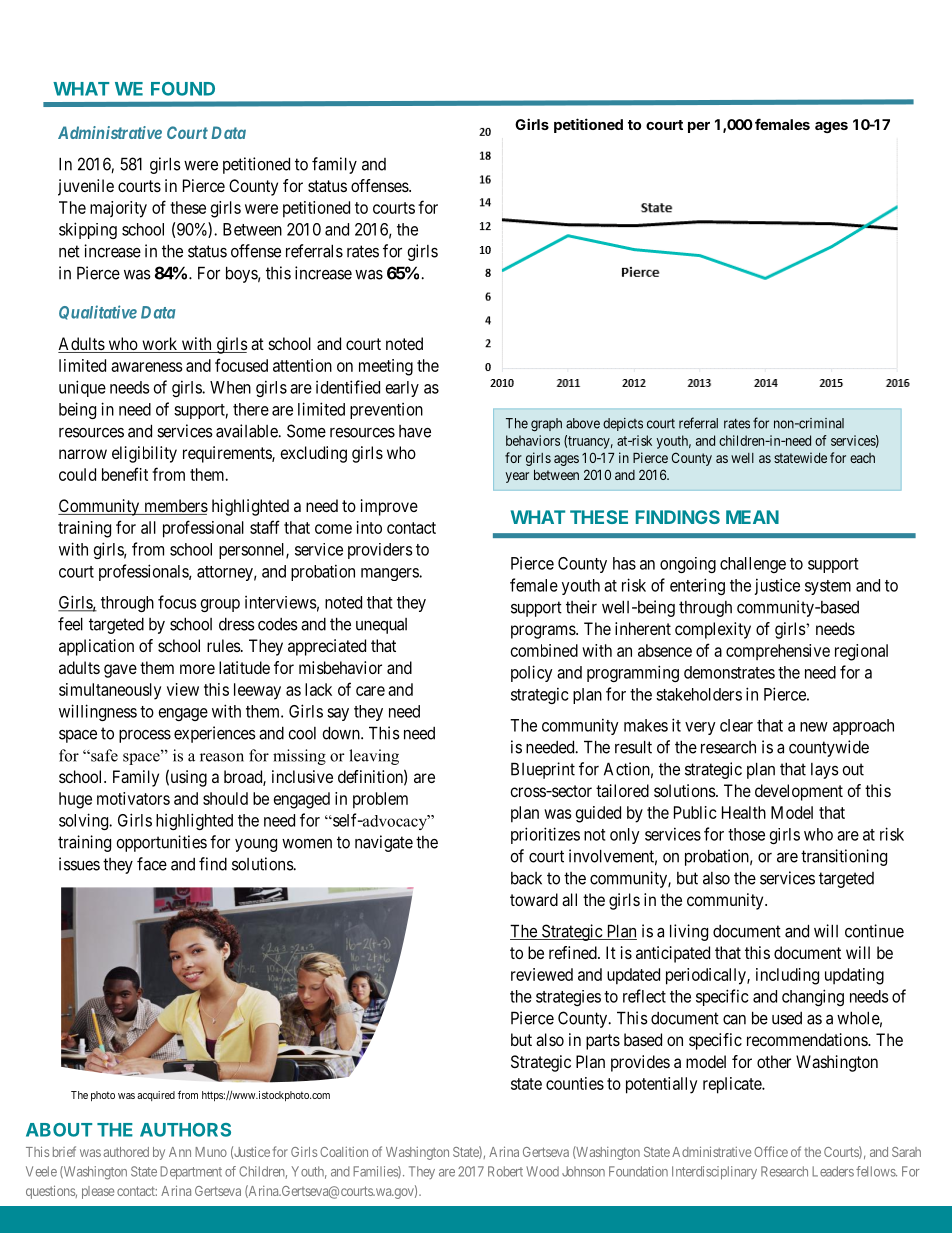  What do you see at coordinates (505, 1171) in the page?
I see `Robert` at bounding box center [505, 1171].
